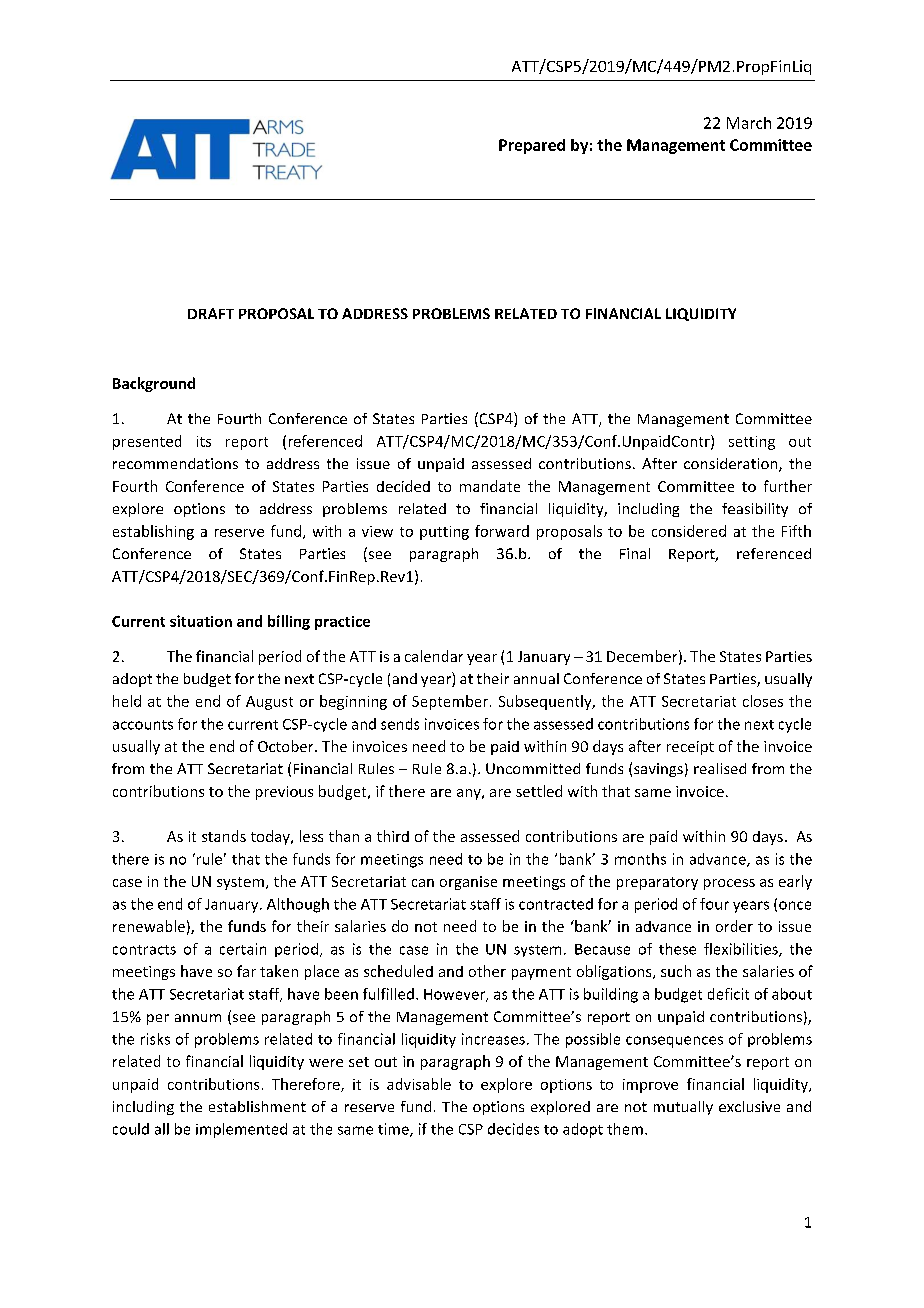 The image size is (924, 1308). What do you see at coordinates (211, 313) in the page?
I see `DRAFT` at bounding box center [211, 313].
